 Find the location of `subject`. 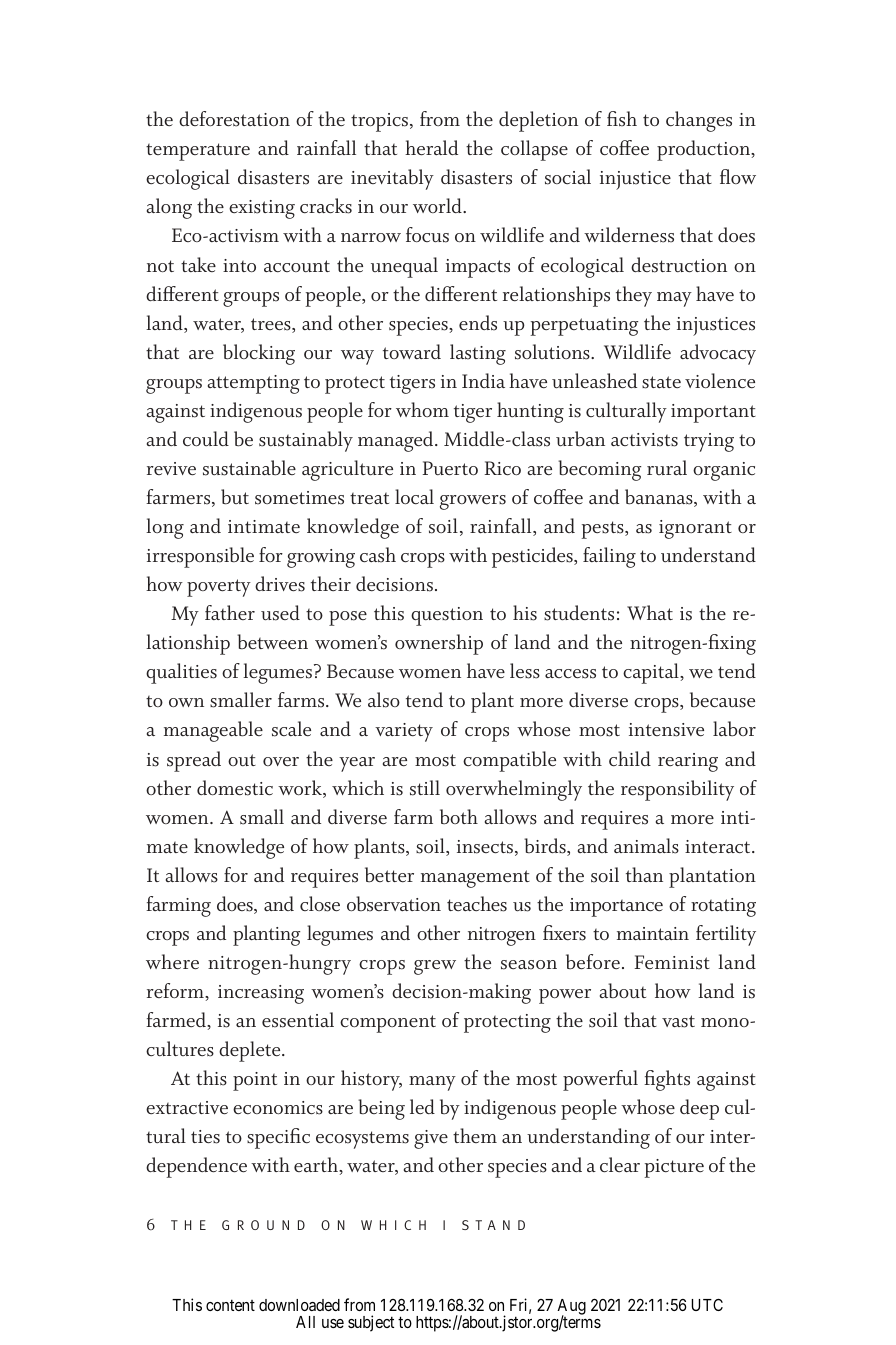

subject is located at coordinates (371, 1323).
